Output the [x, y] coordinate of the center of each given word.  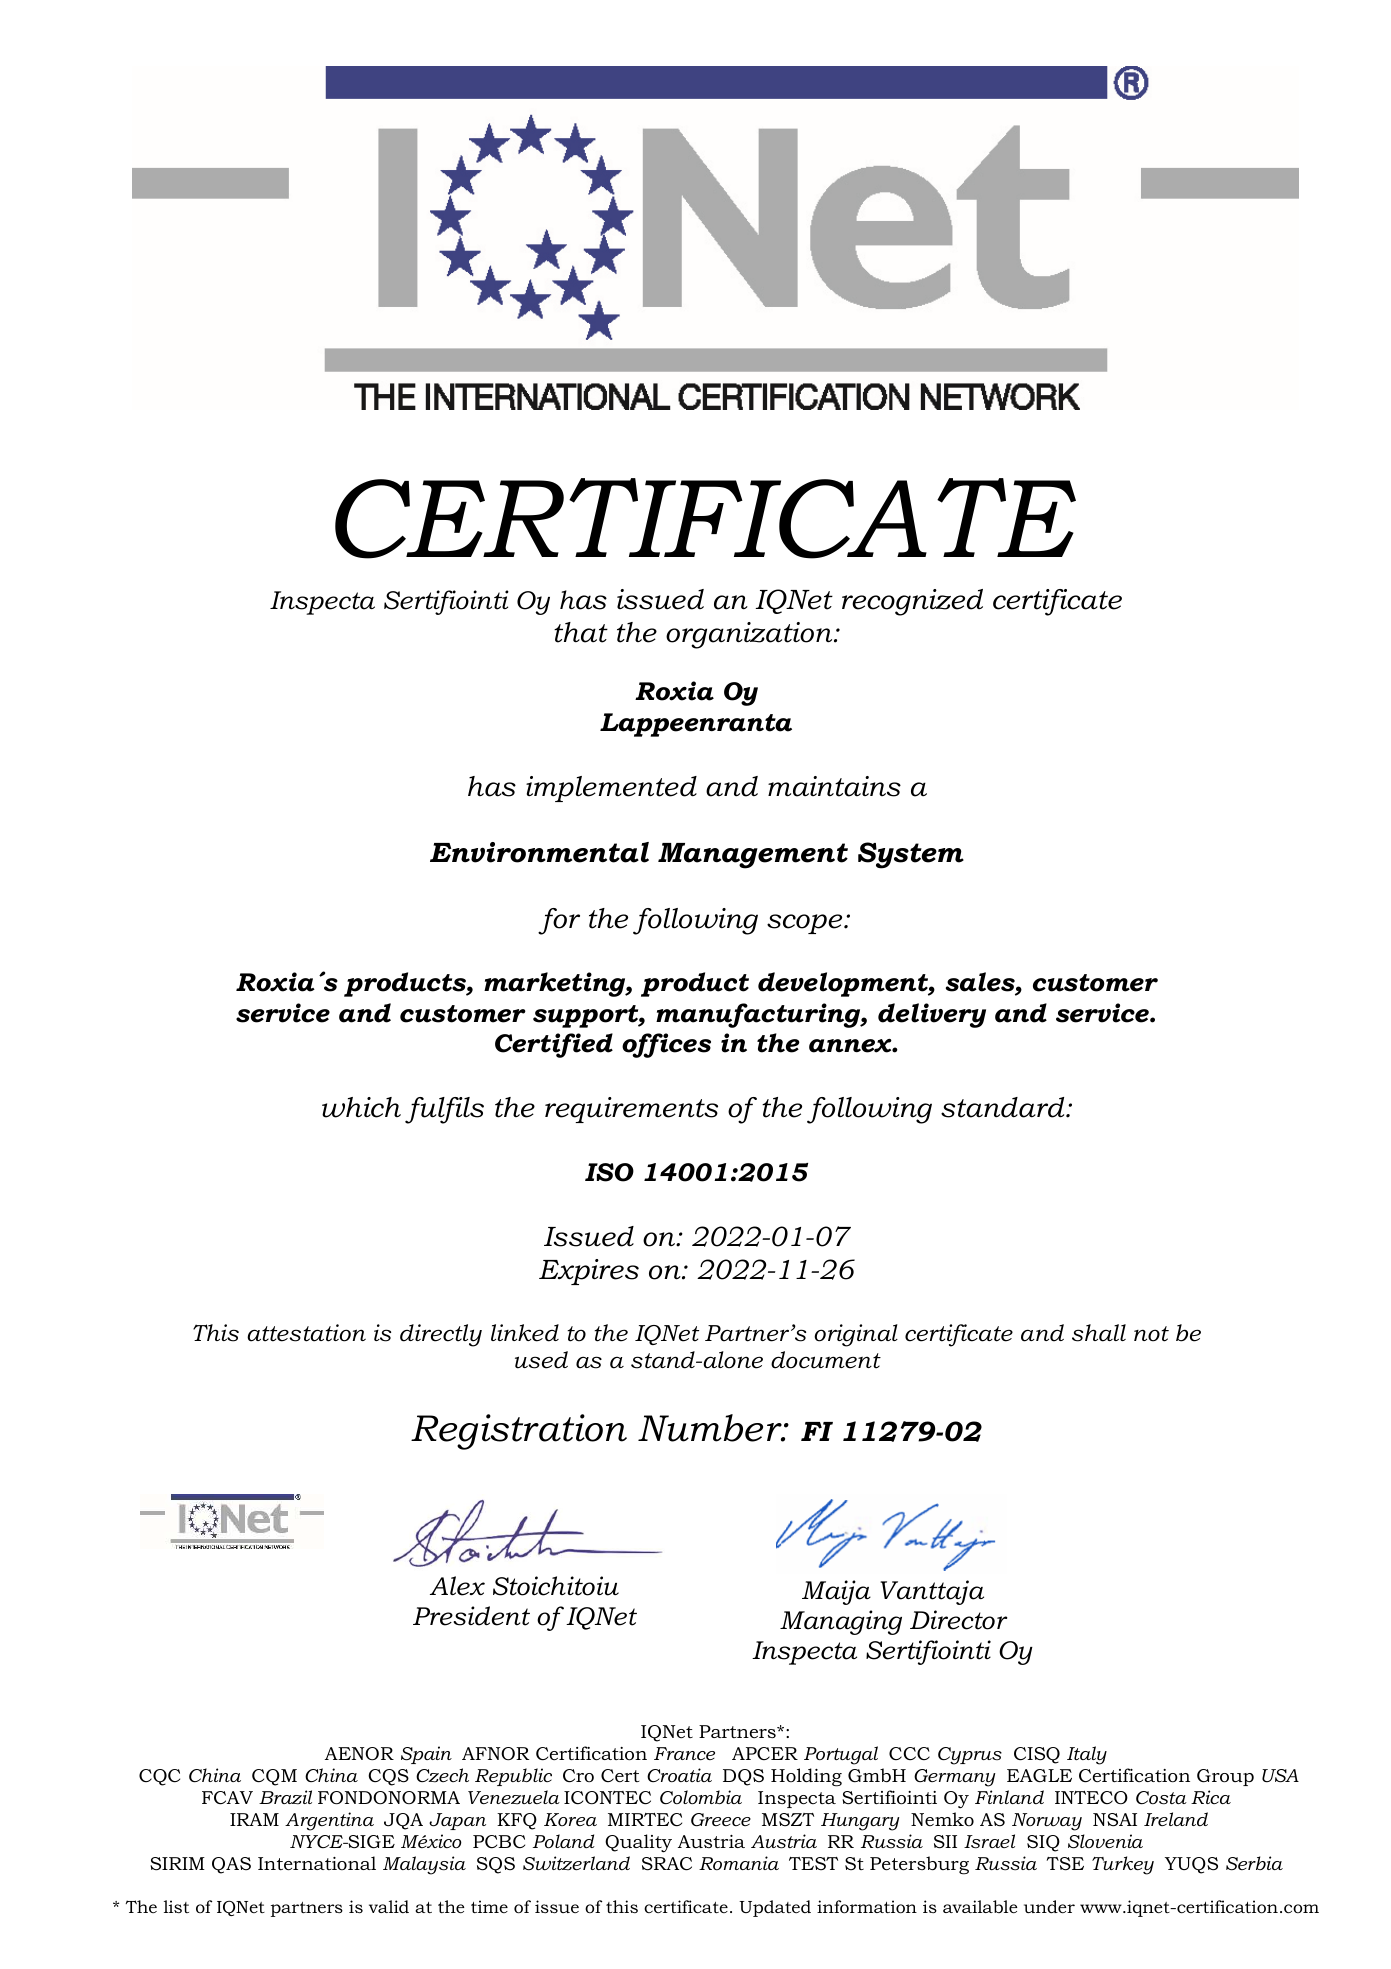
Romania [739, 1863]
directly [441, 1335]
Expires [589, 1272]
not [1151, 1334]
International [317, 1863]
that [581, 632]
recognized [912, 602]
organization [750, 635]
